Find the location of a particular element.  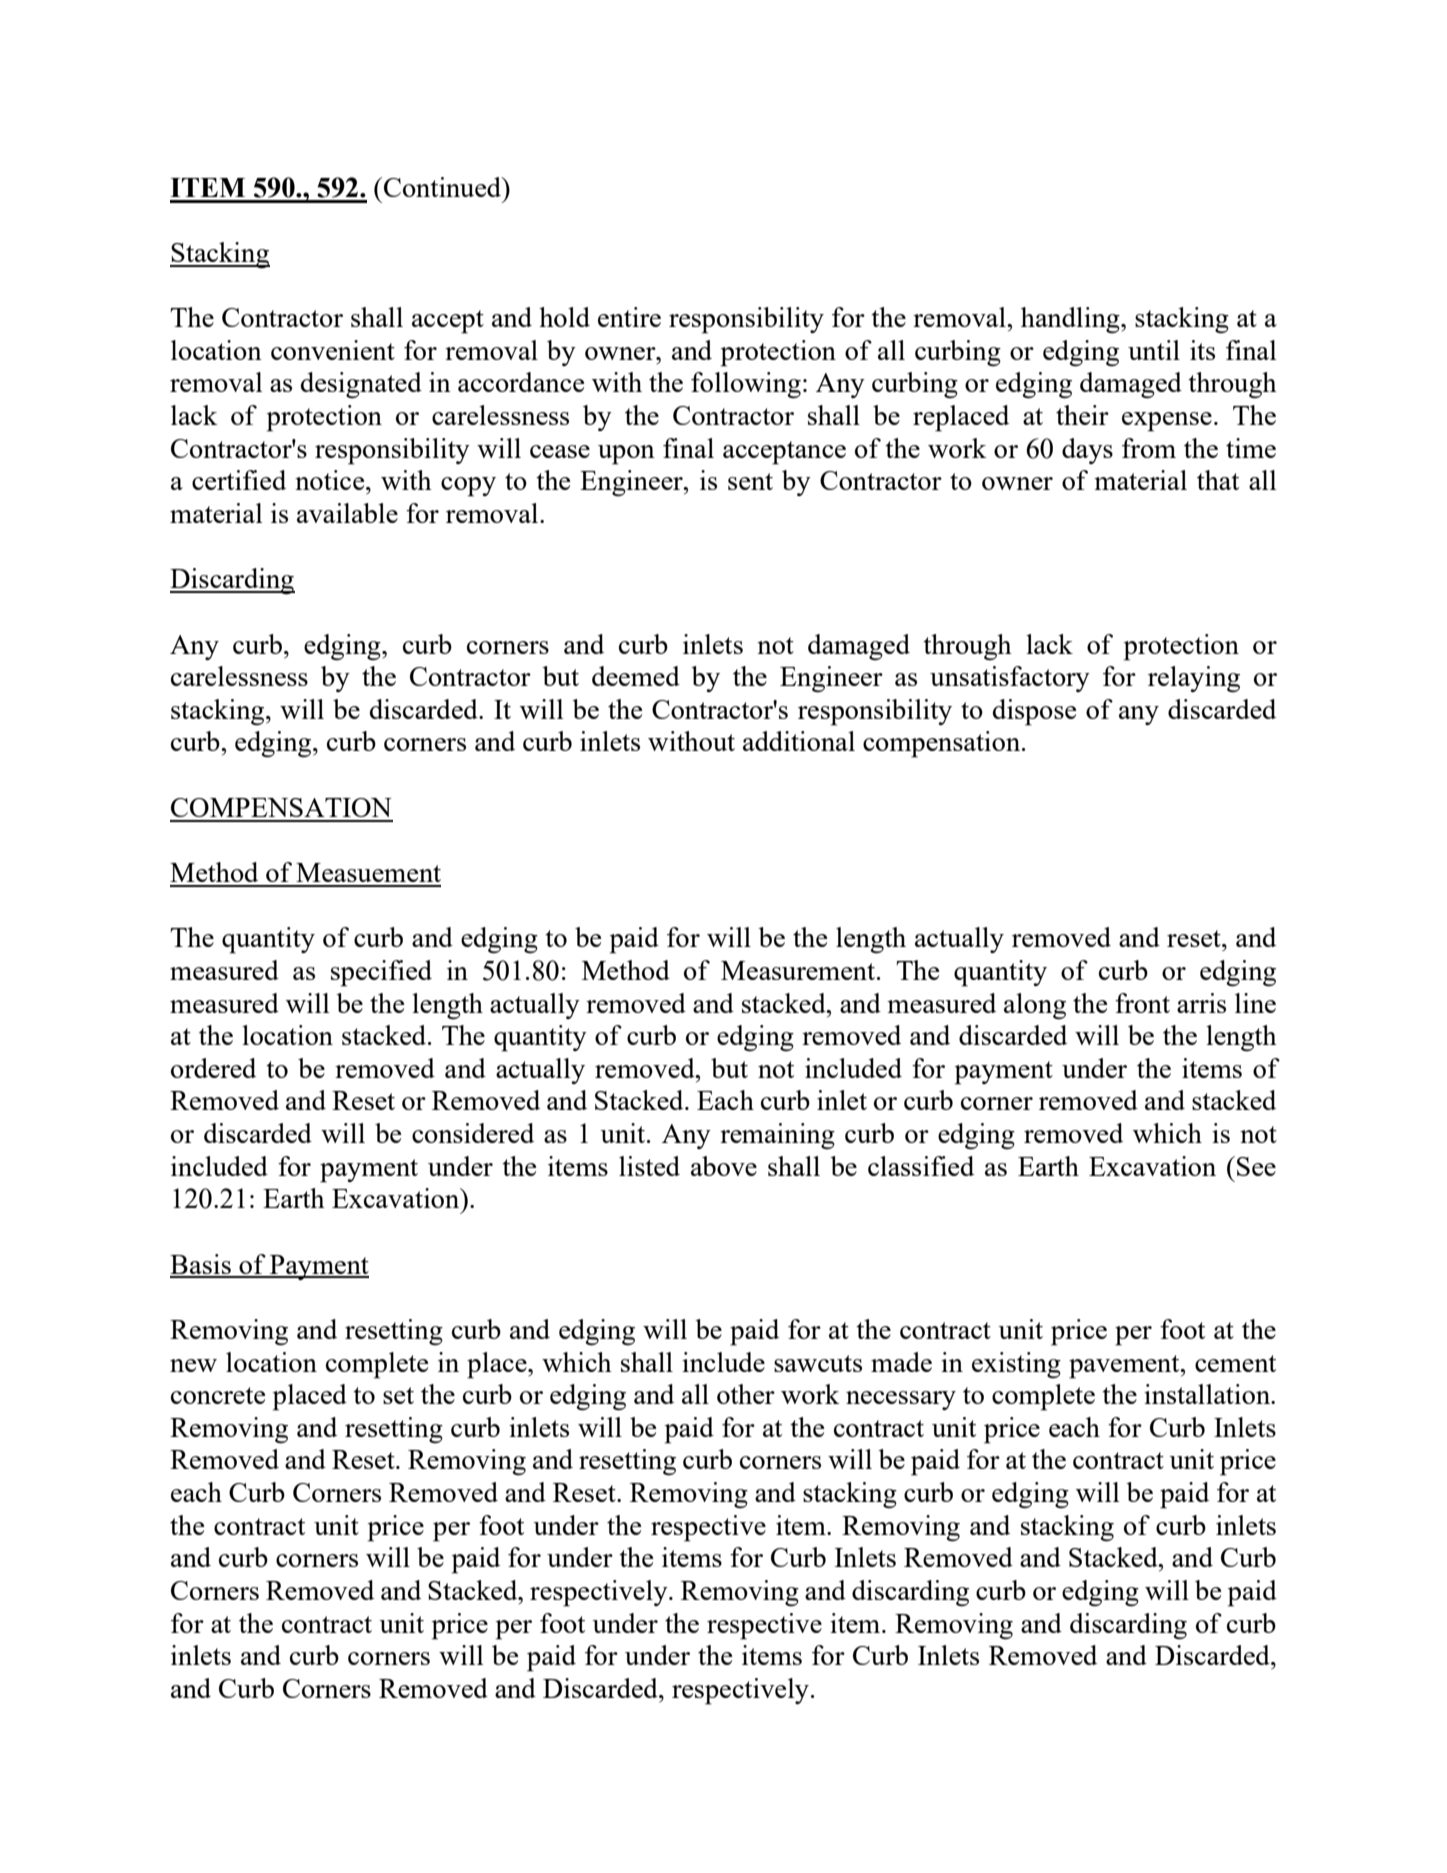

entire is located at coordinates (629, 317).
